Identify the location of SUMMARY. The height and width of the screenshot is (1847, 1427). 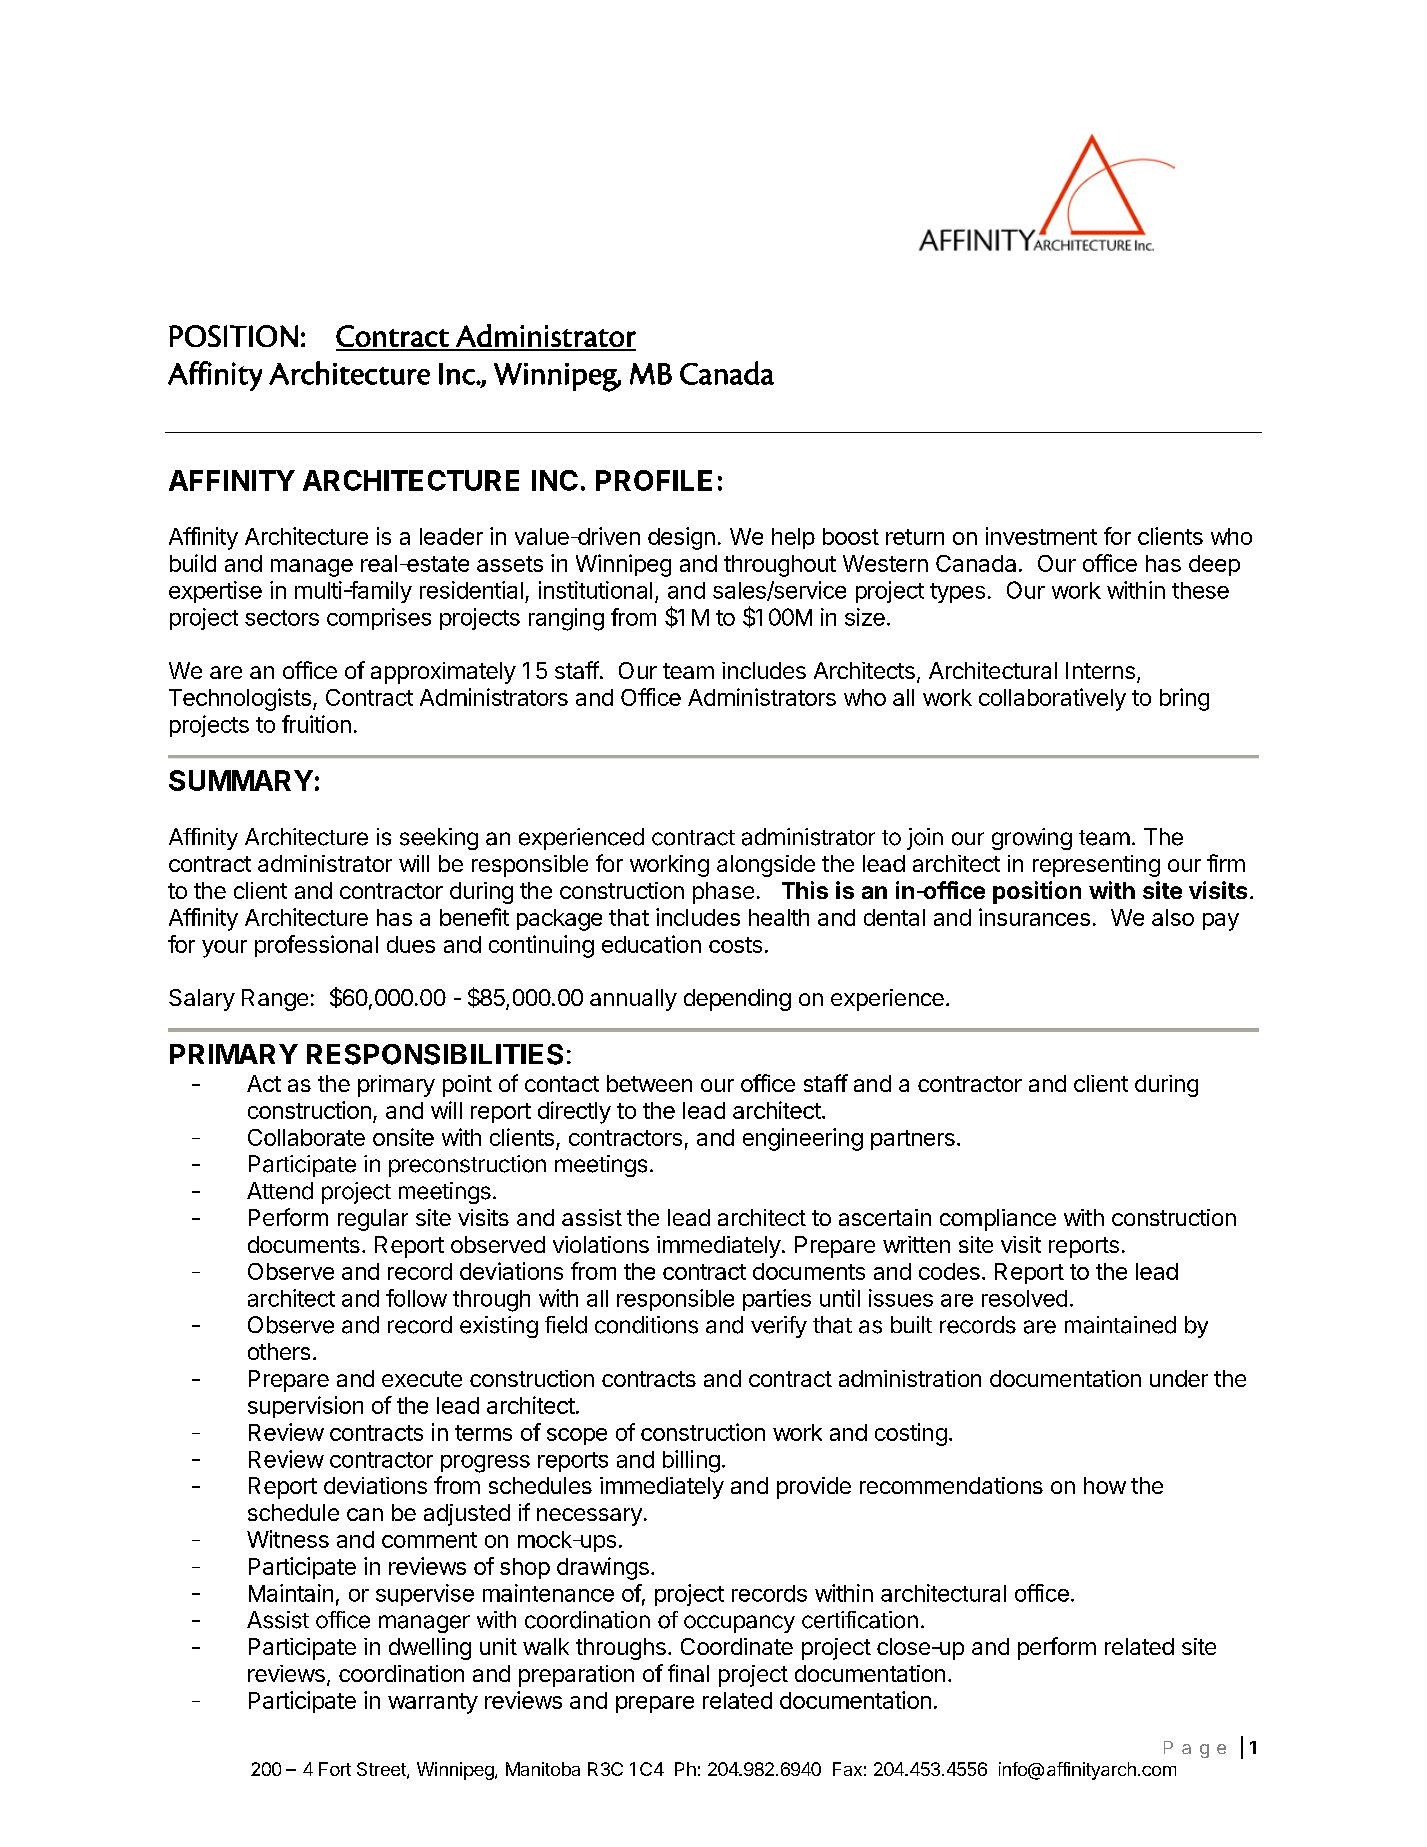
(241, 780).
